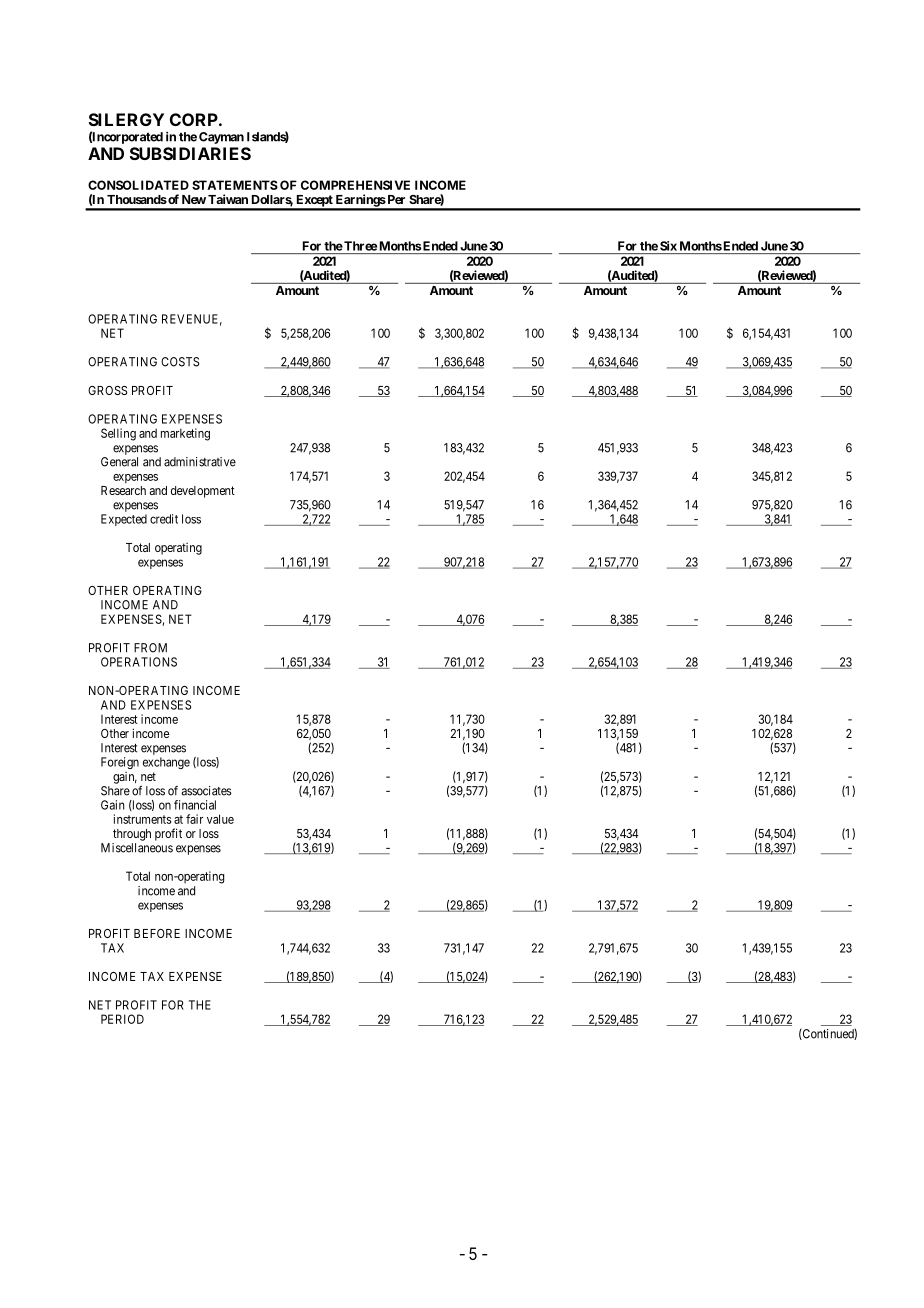 The image size is (924, 1308). I want to click on Six, so click(668, 246).
